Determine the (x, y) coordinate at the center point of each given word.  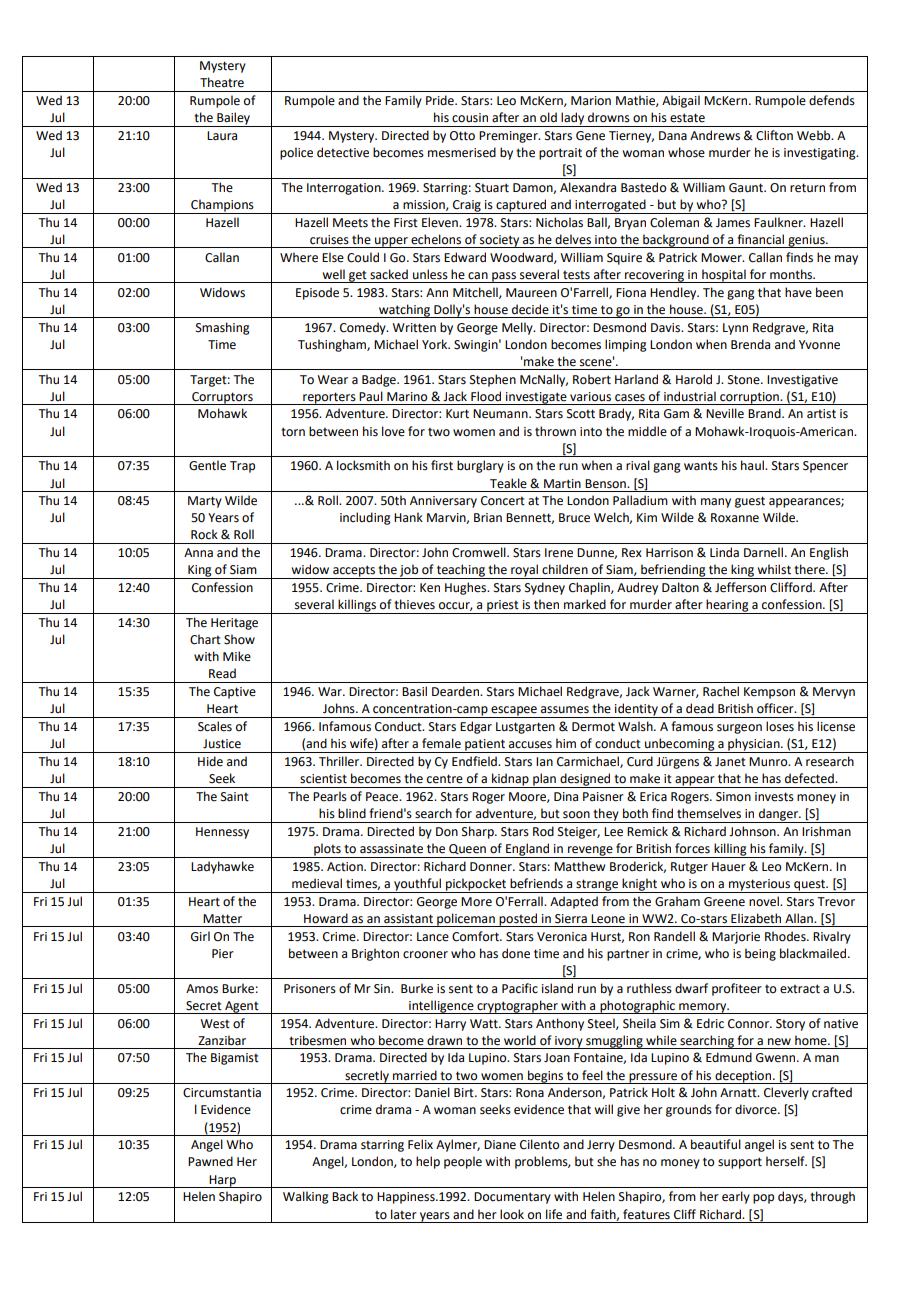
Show (239, 639)
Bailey (234, 119)
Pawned (210, 1161)
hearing (727, 606)
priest (503, 607)
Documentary (512, 1198)
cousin (470, 118)
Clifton (774, 135)
